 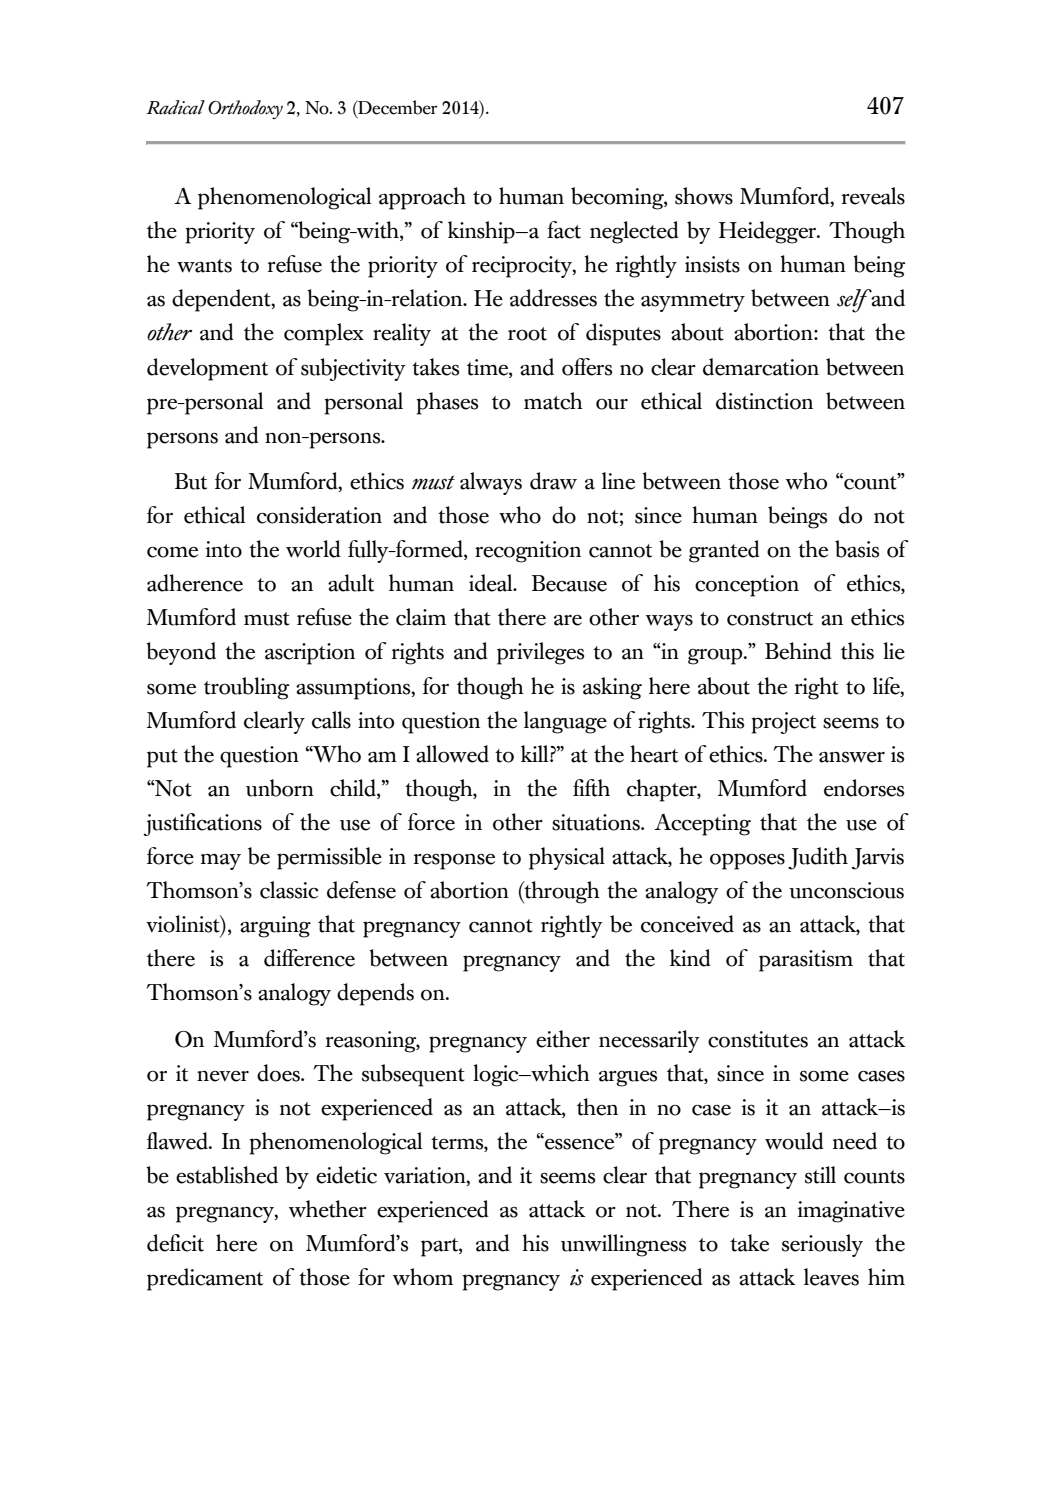 What do you see at coordinates (246, 688) in the document?
I see `troubling` at bounding box center [246, 688].
